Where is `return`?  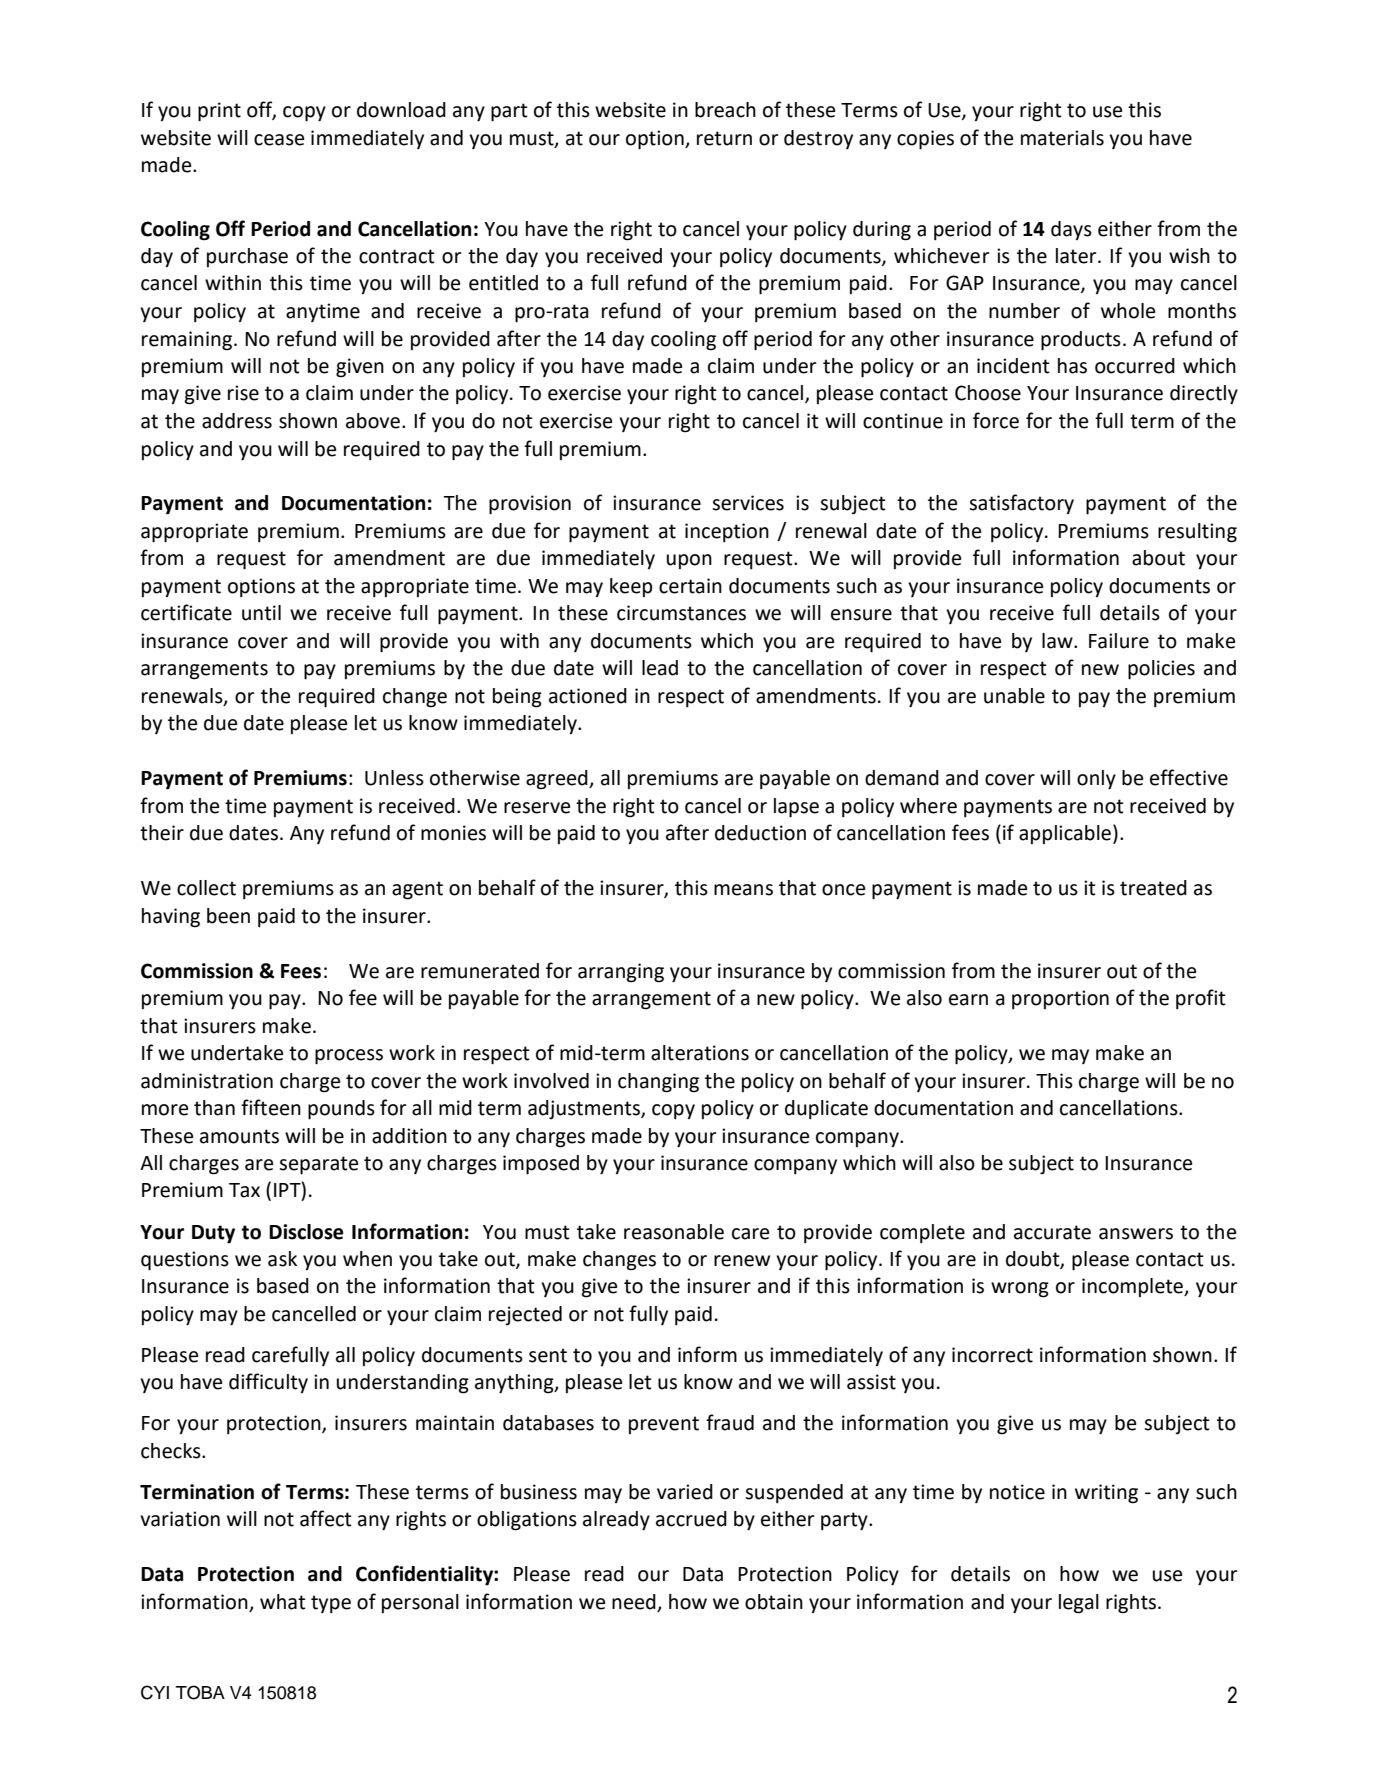 return is located at coordinates (724, 138).
